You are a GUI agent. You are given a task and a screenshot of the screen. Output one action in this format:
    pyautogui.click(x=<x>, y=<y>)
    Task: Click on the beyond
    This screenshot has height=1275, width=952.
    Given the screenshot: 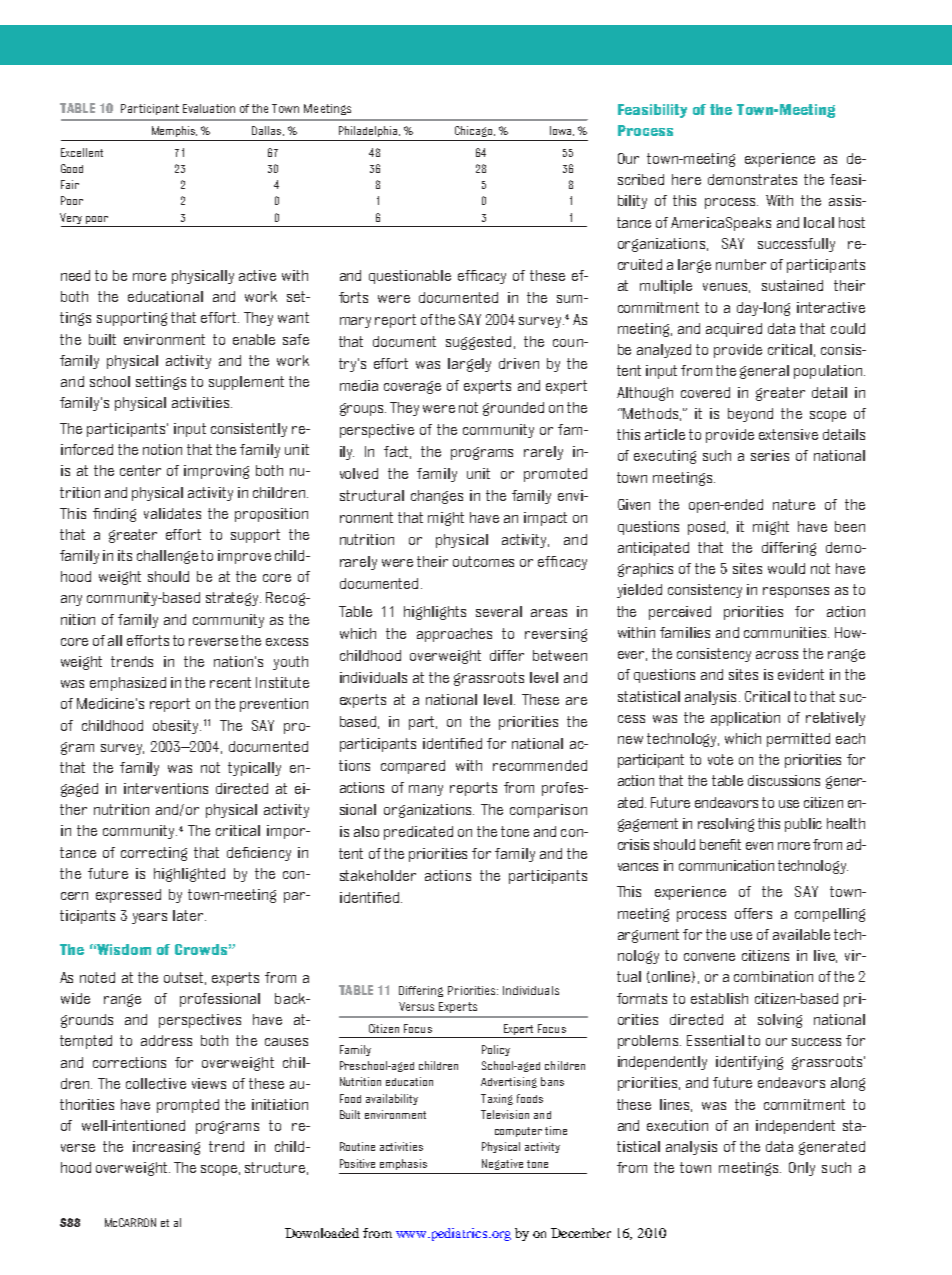 What is the action you would take?
    pyautogui.click(x=750, y=415)
